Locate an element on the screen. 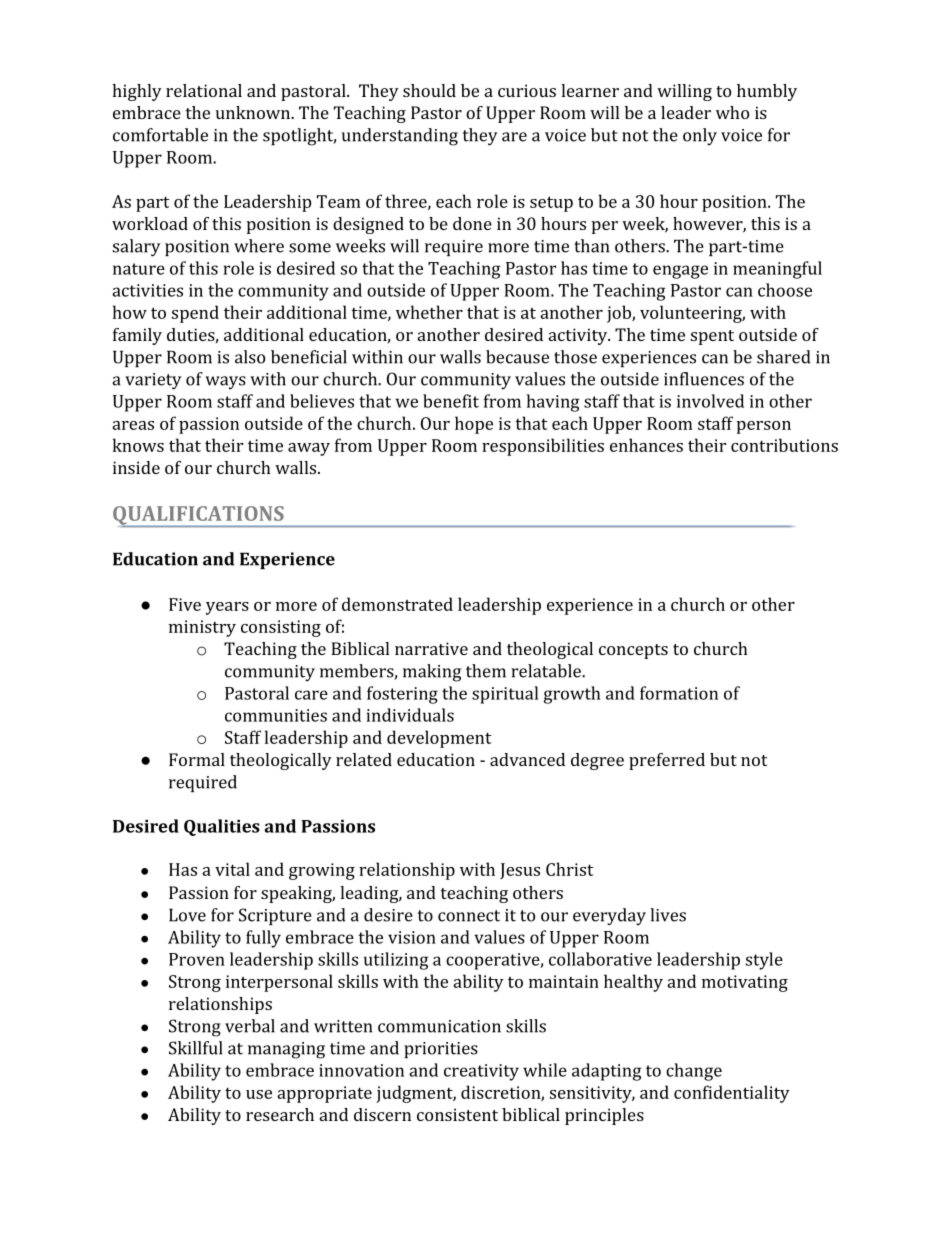  change is located at coordinates (694, 1072).
